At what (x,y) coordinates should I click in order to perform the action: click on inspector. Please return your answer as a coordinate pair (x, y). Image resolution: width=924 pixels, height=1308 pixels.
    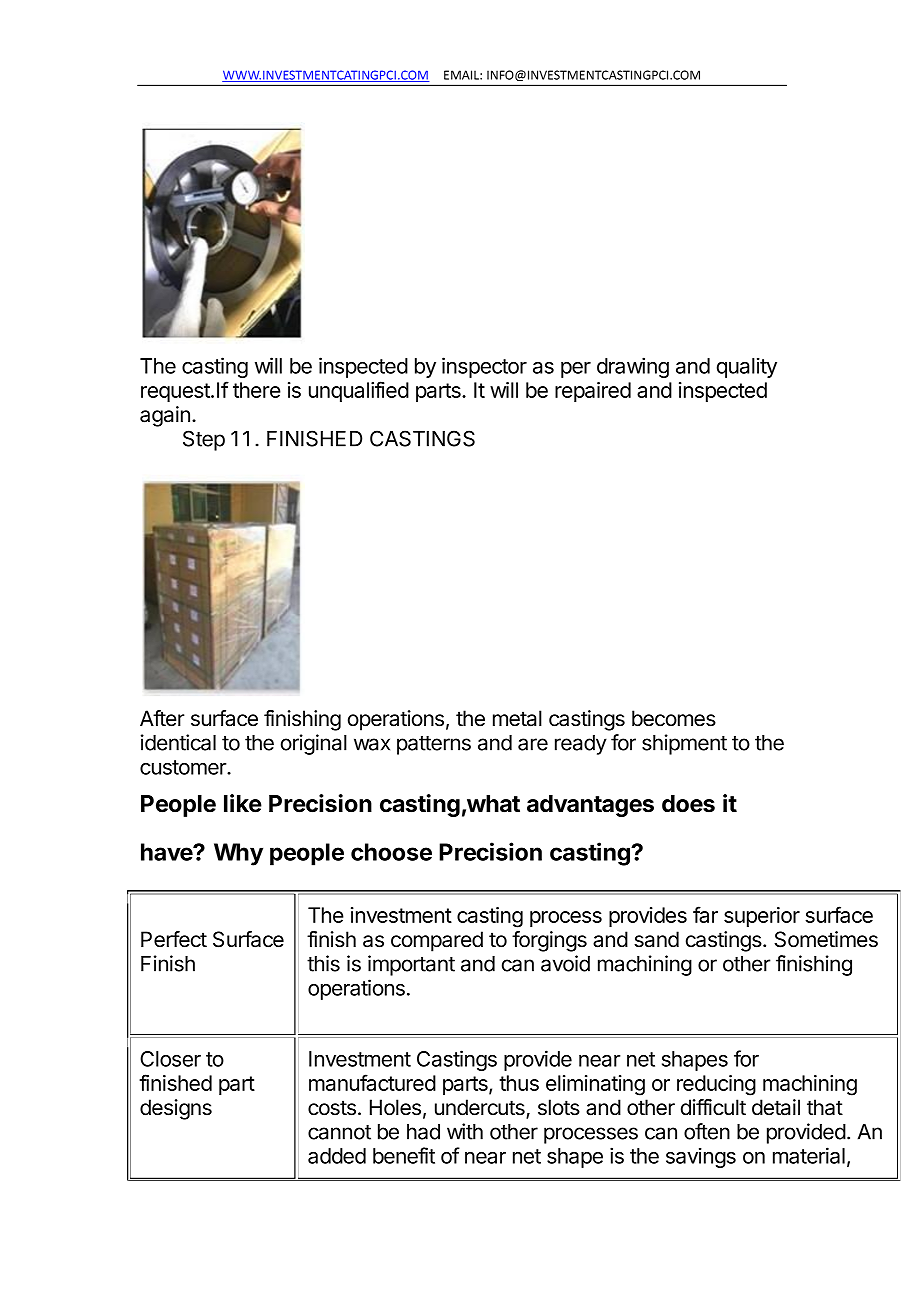
    Looking at the image, I should click on (484, 367).
